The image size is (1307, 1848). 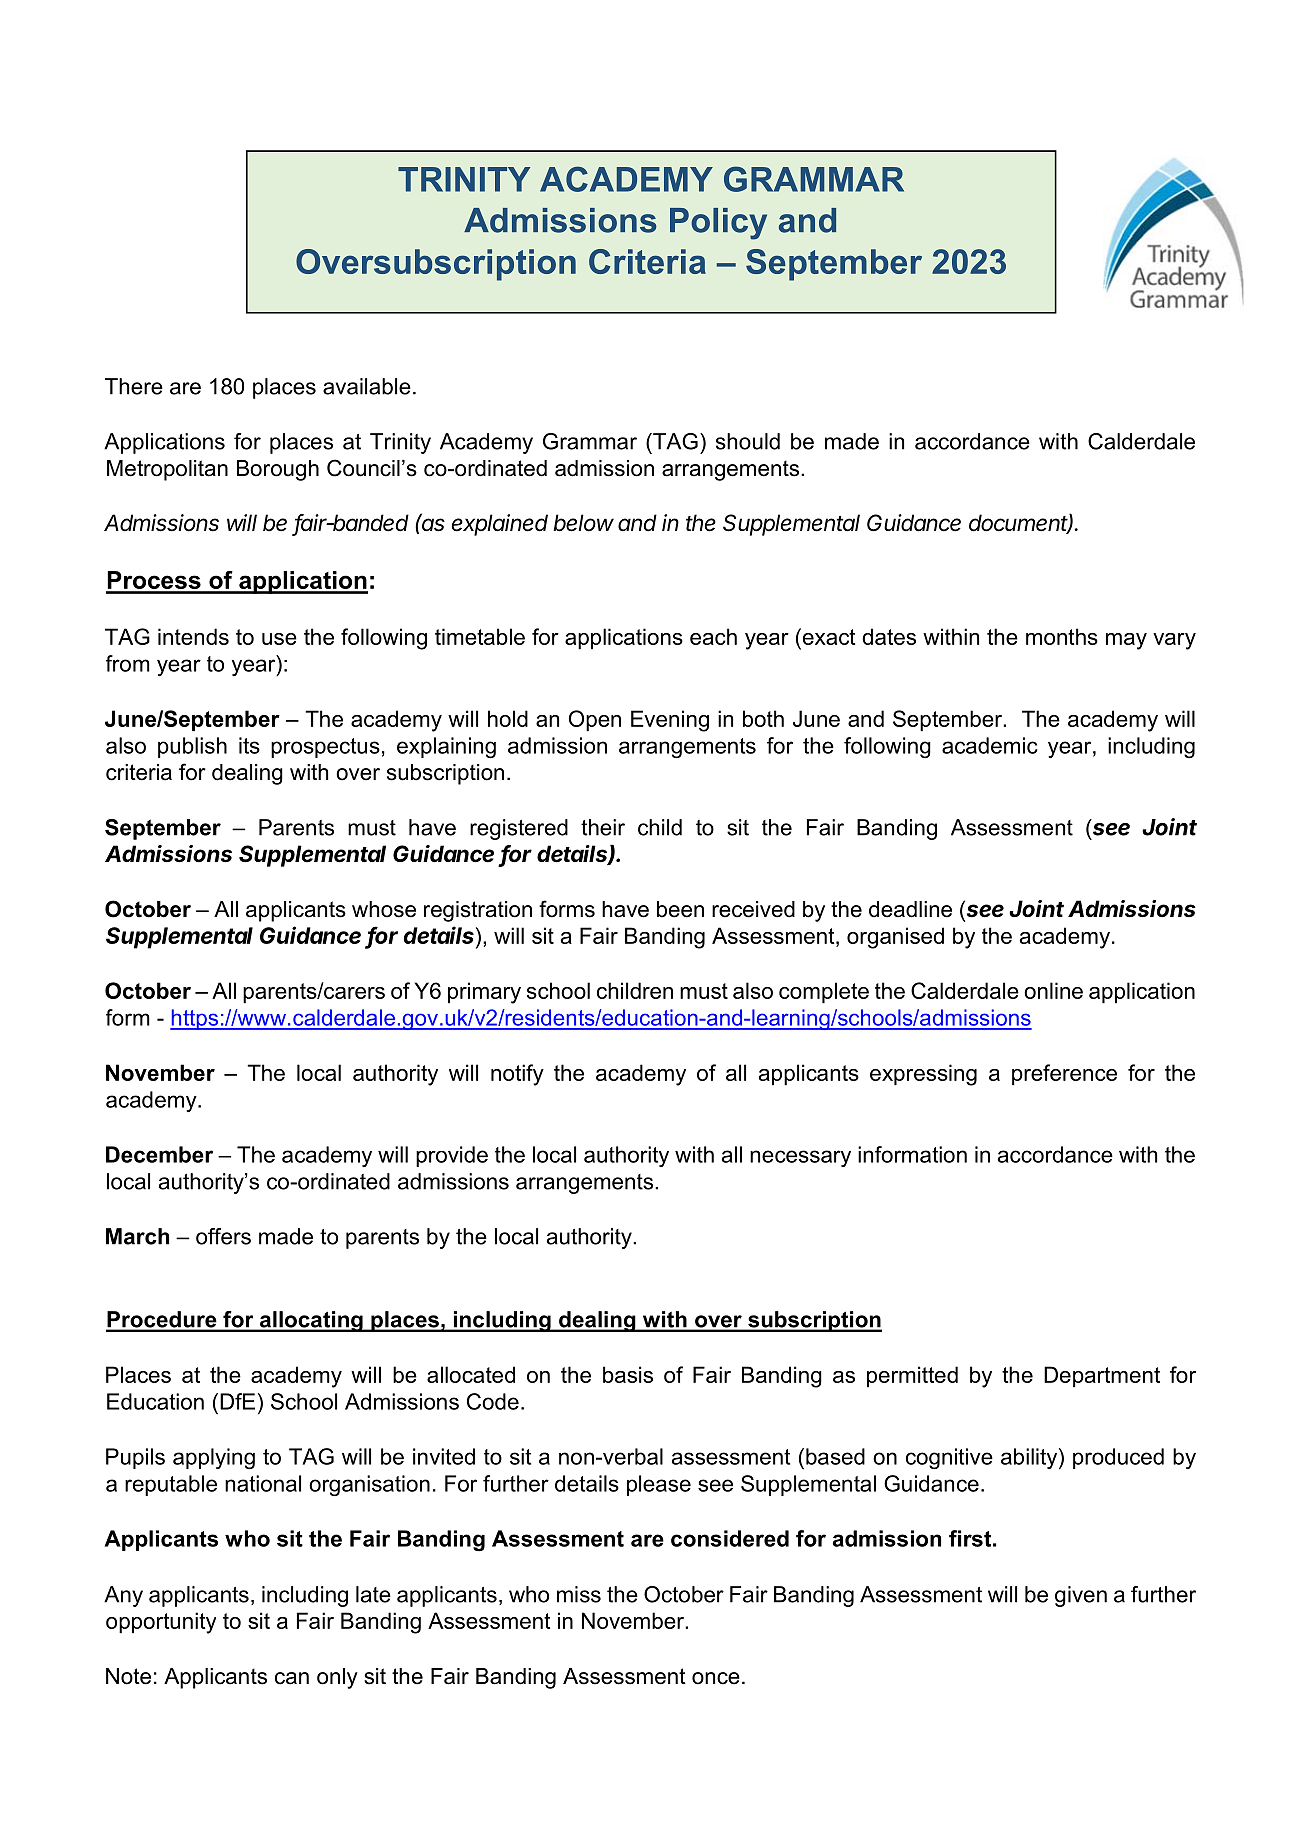 What do you see at coordinates (748, 441) in the document?
I see `should` at bounding box center [748, 441].
